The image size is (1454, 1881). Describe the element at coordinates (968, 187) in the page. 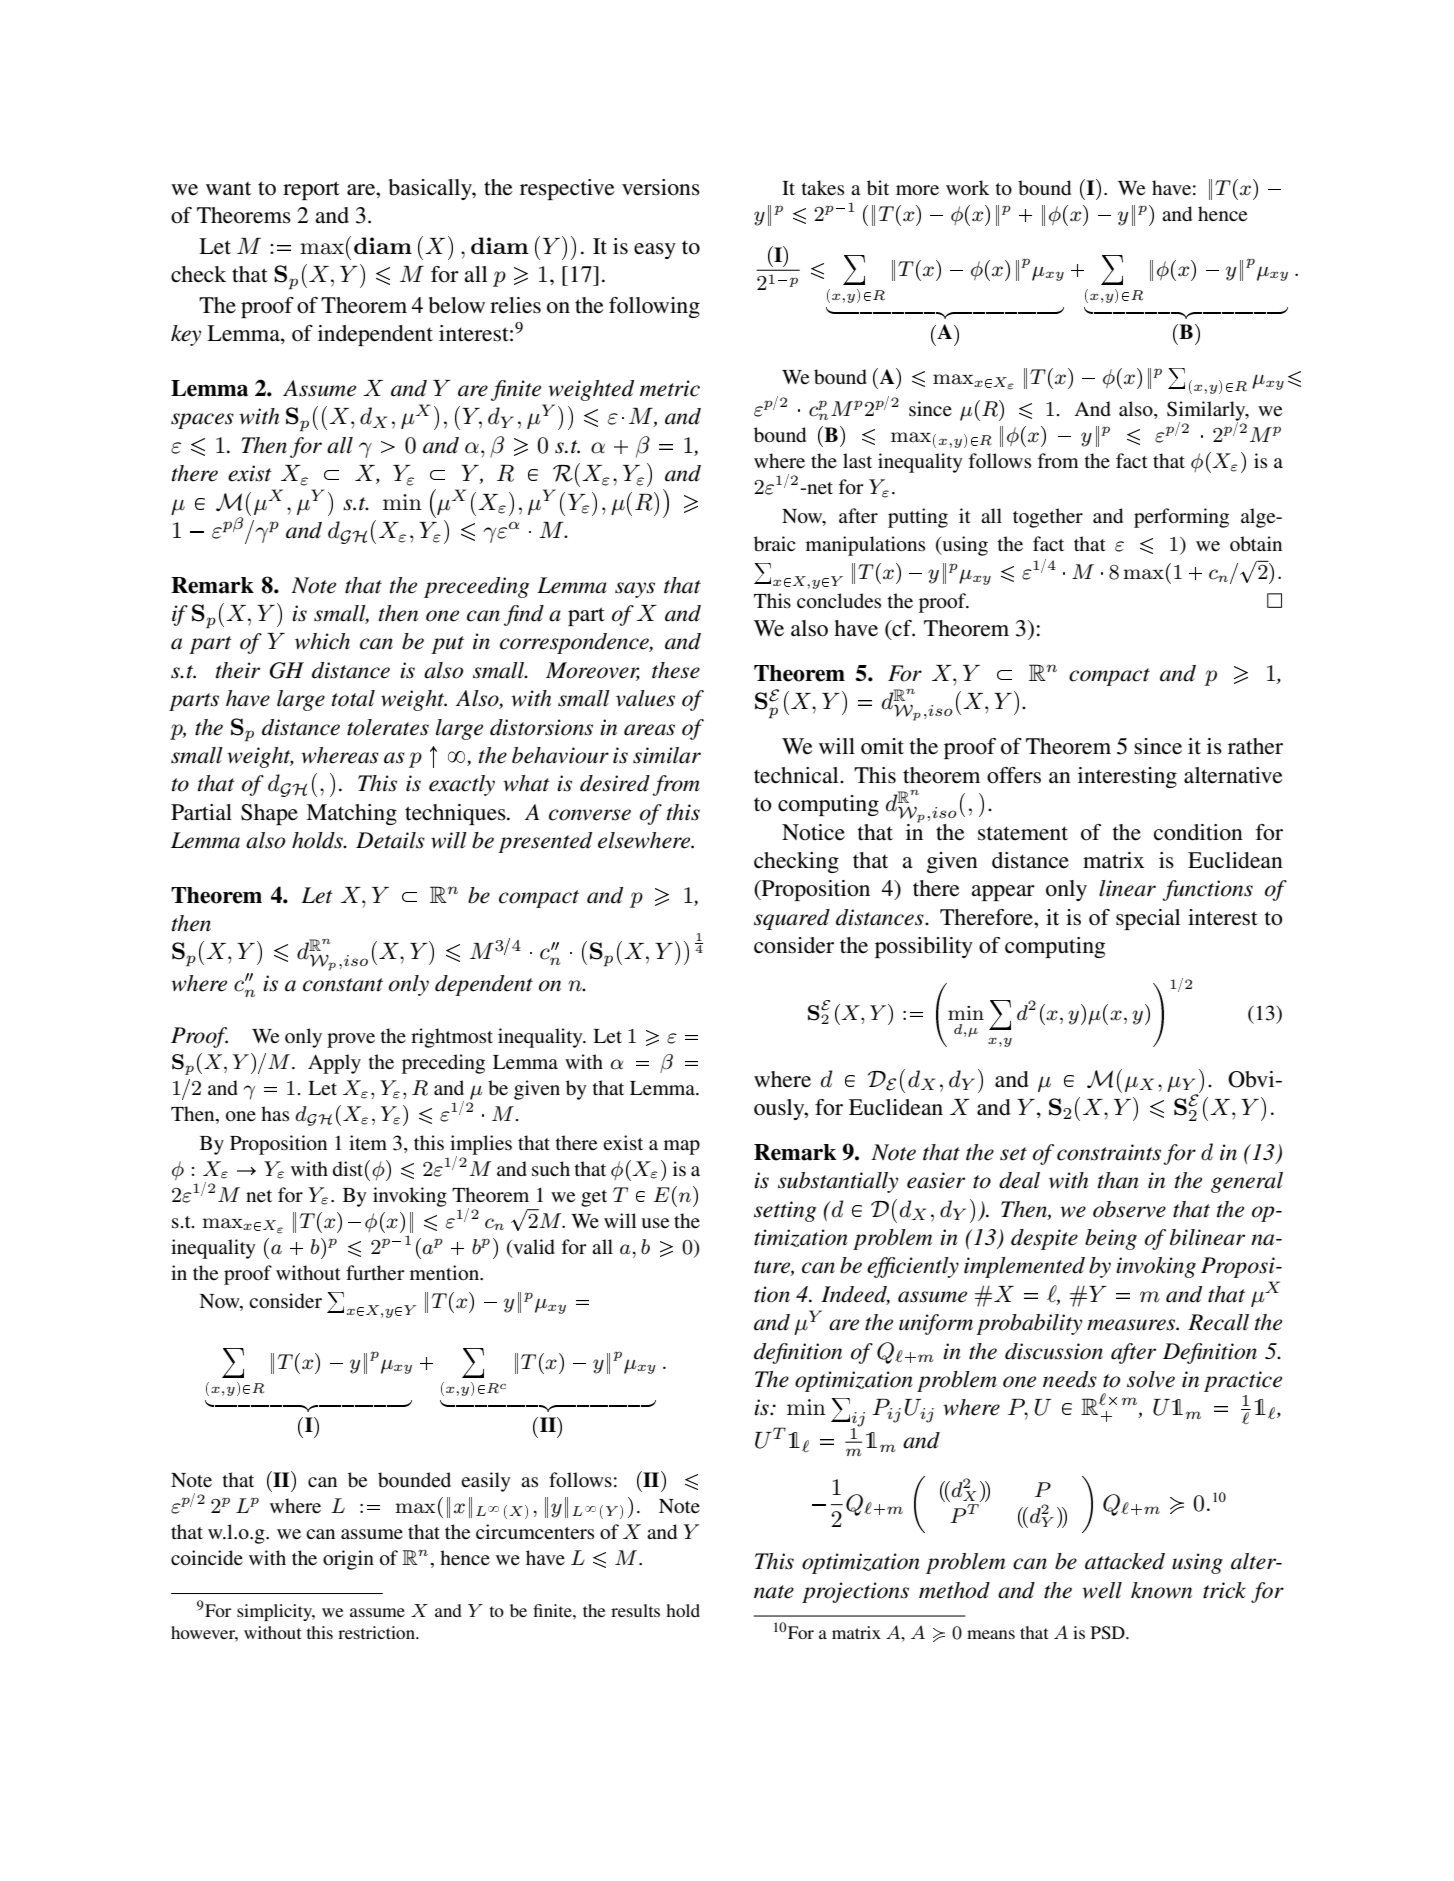

I see `work` at that location.
